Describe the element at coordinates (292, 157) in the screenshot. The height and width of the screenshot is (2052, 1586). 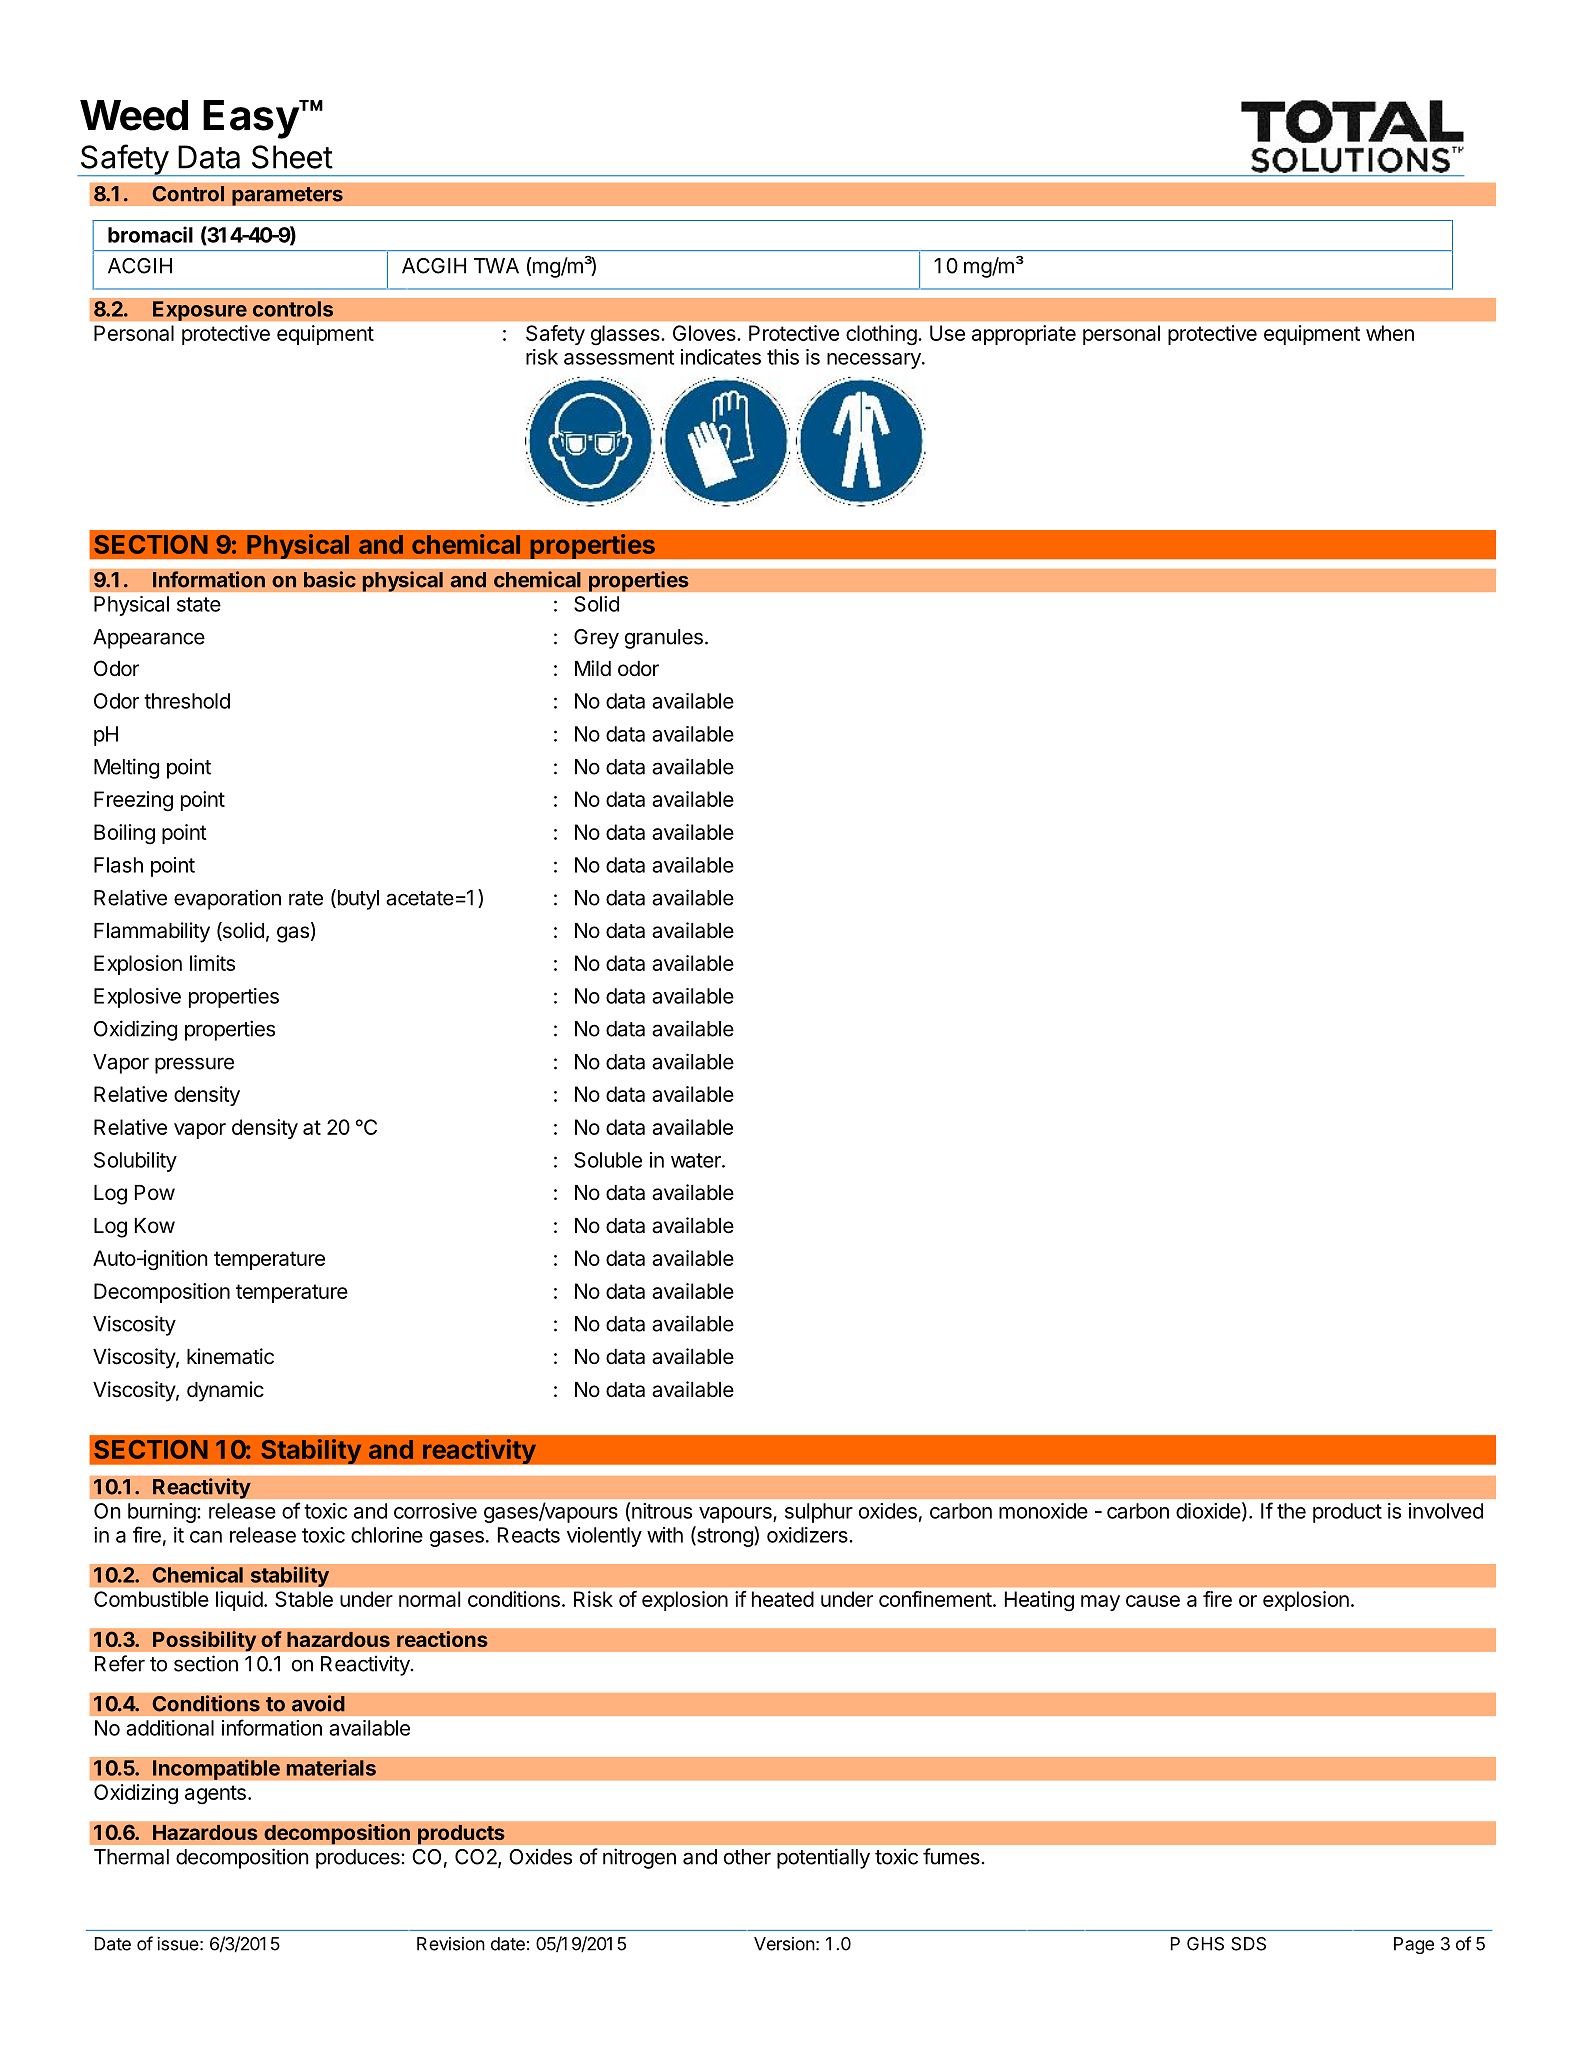
I see `Sheet` at that location.
